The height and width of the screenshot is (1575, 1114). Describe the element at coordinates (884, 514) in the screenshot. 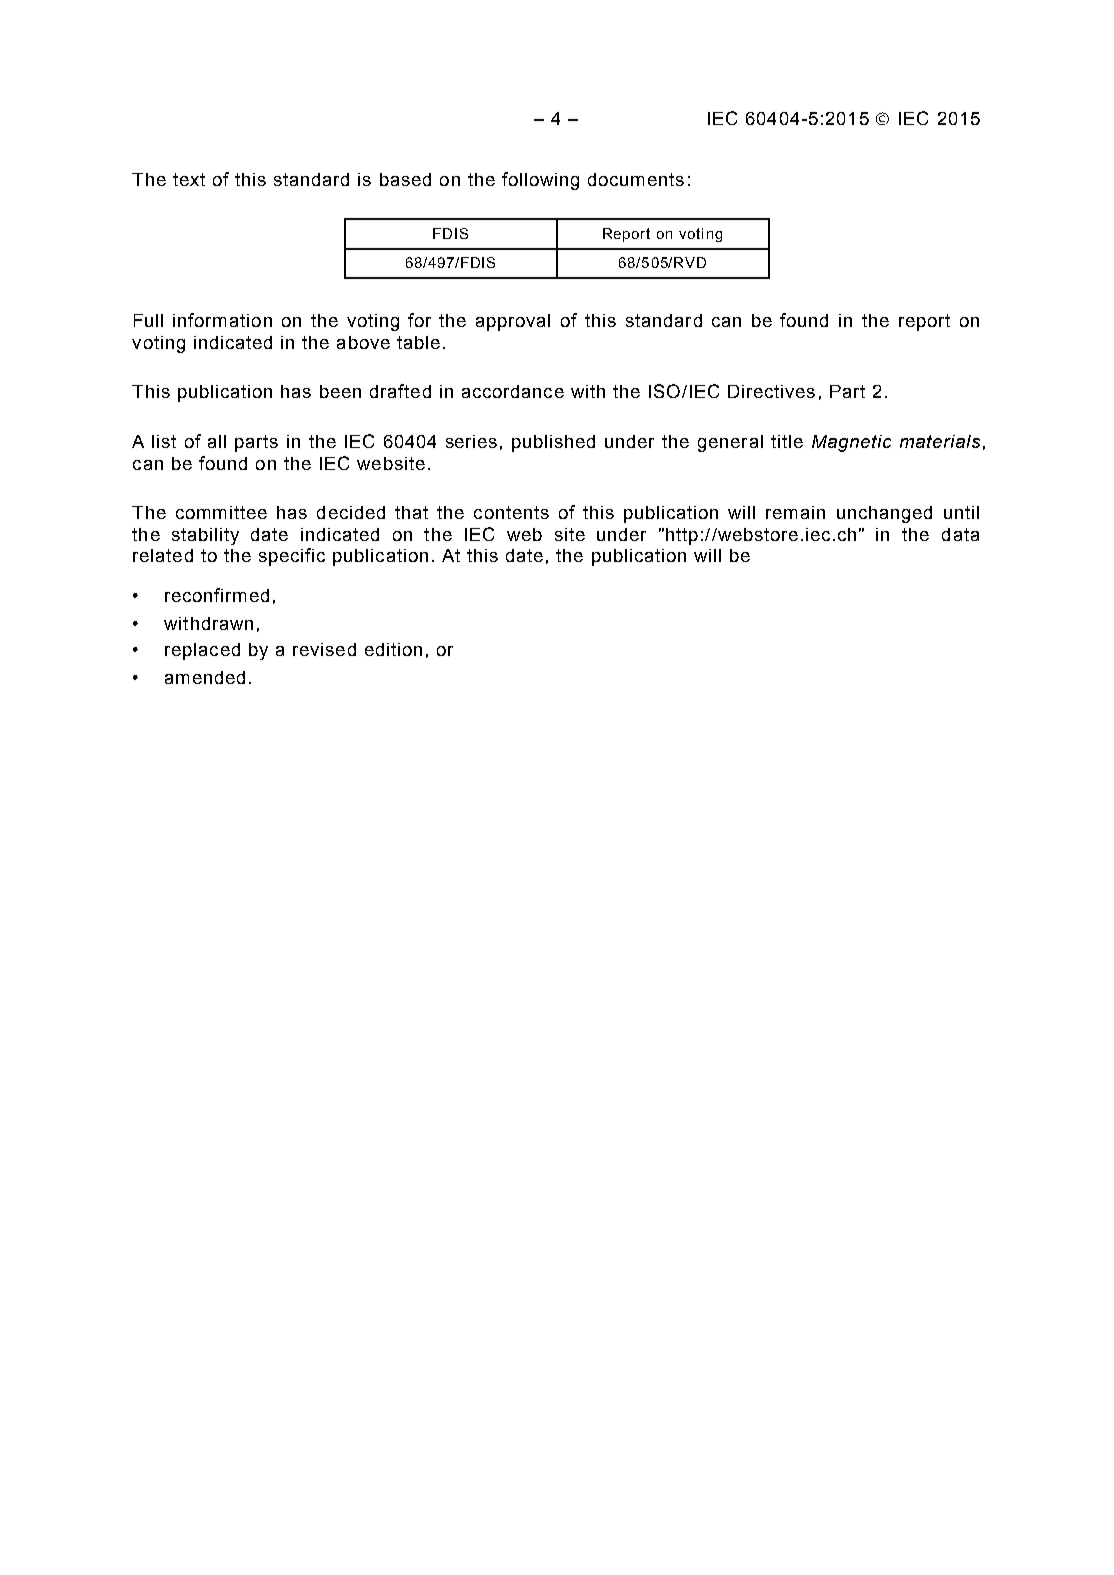

I see `unchanged` at that location.
